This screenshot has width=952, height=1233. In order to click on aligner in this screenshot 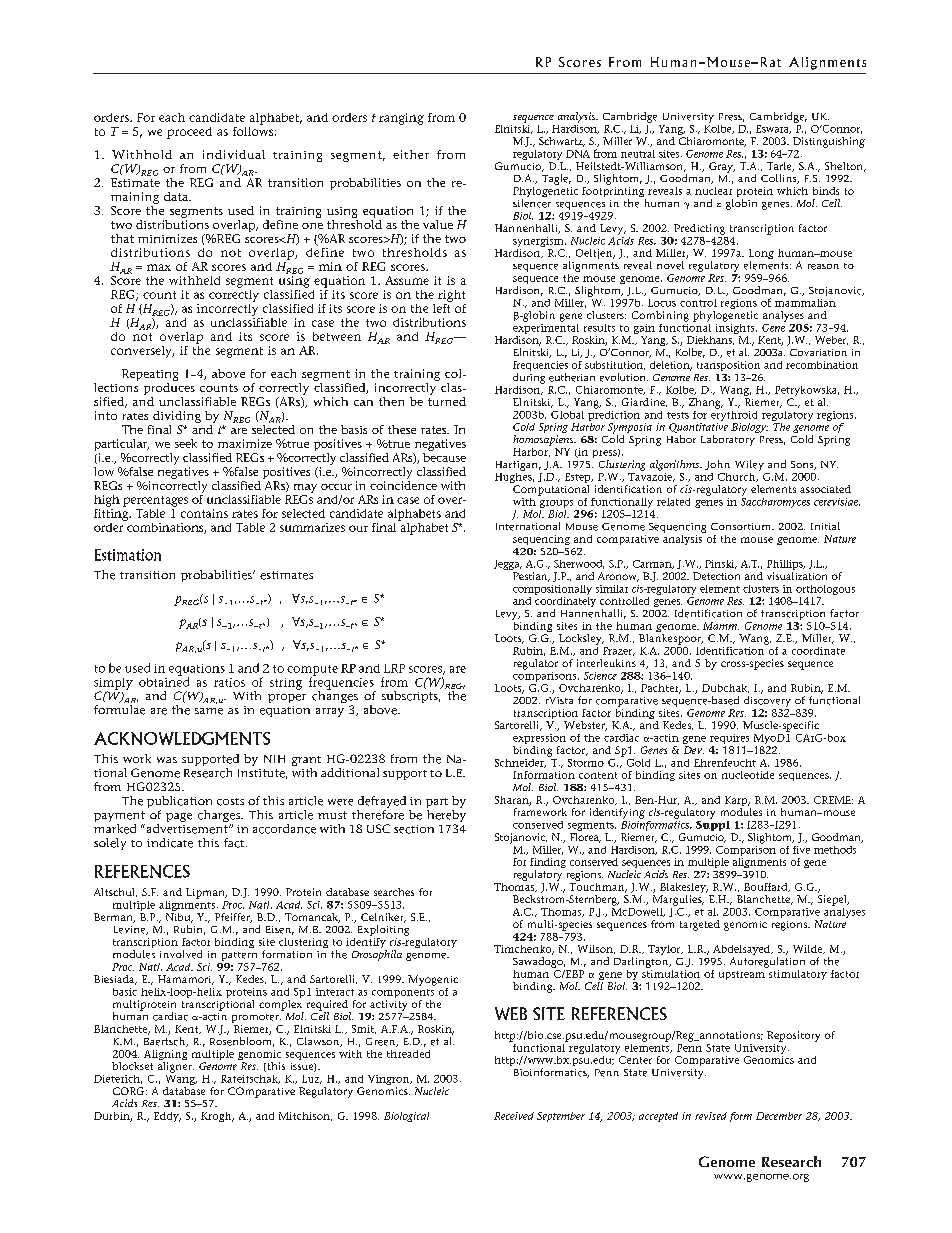, I will do `click(176, 1067)`.
